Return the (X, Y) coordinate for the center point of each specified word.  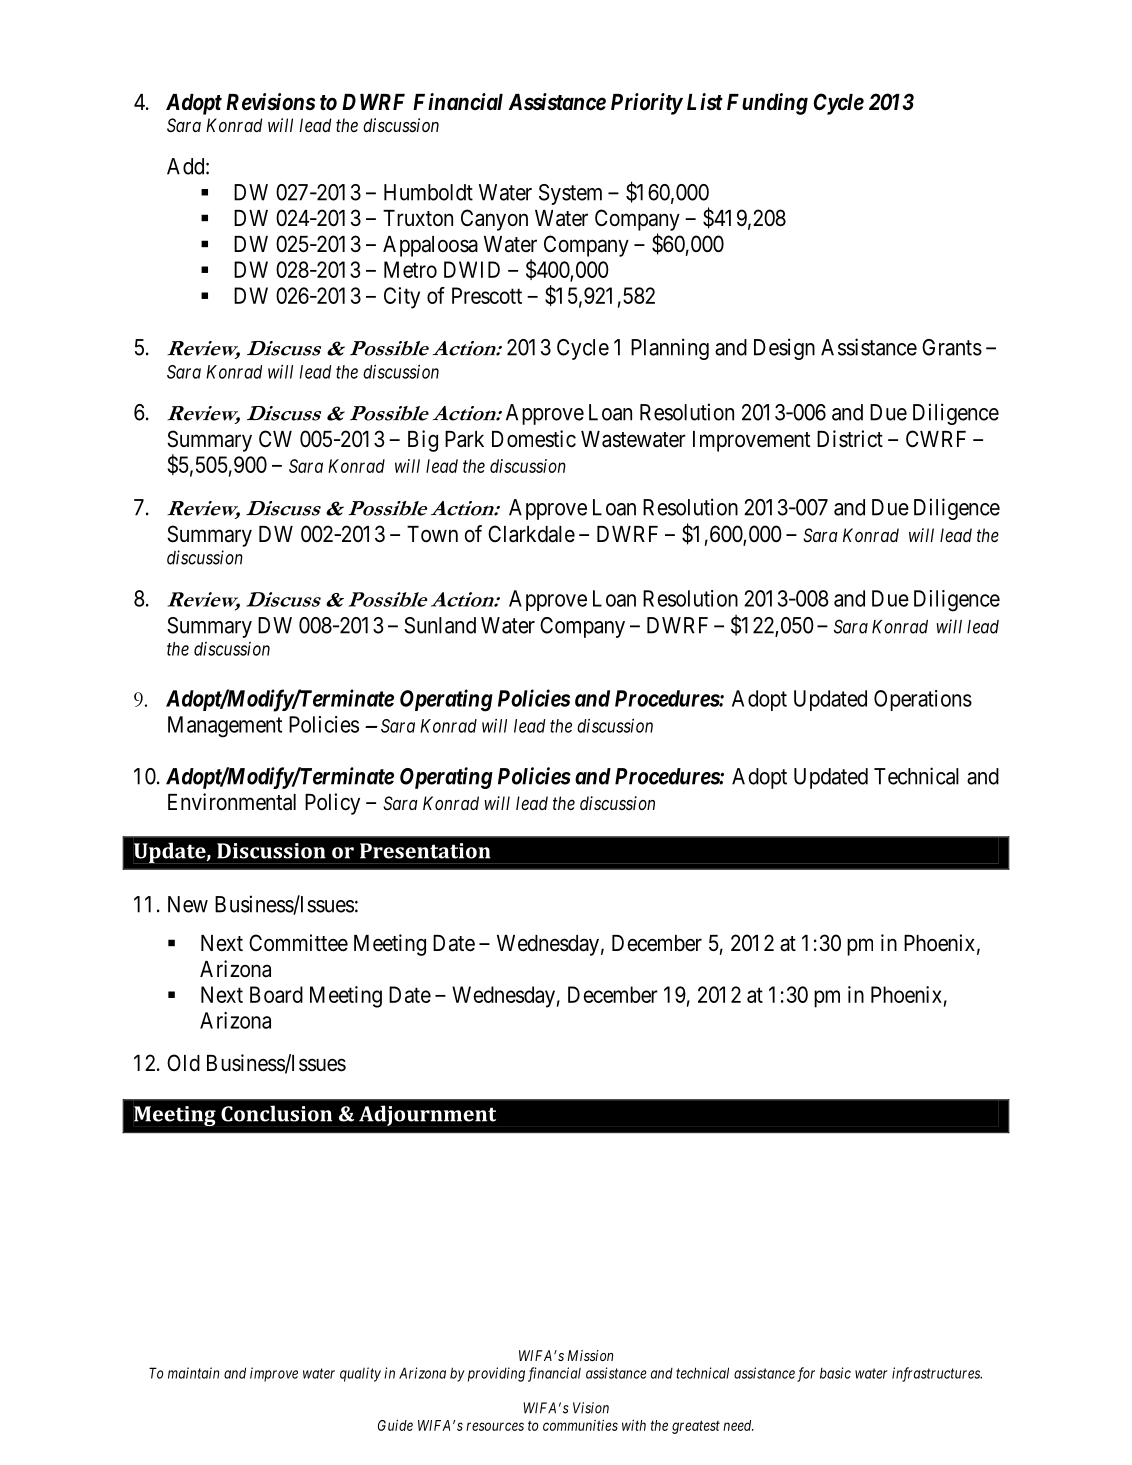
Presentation (425, 851)
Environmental (232, 802)
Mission (590, 1355)
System (570, 194)
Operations (923, 700)
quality (360, 1374)
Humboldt (428, 192)
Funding (767, 104)
